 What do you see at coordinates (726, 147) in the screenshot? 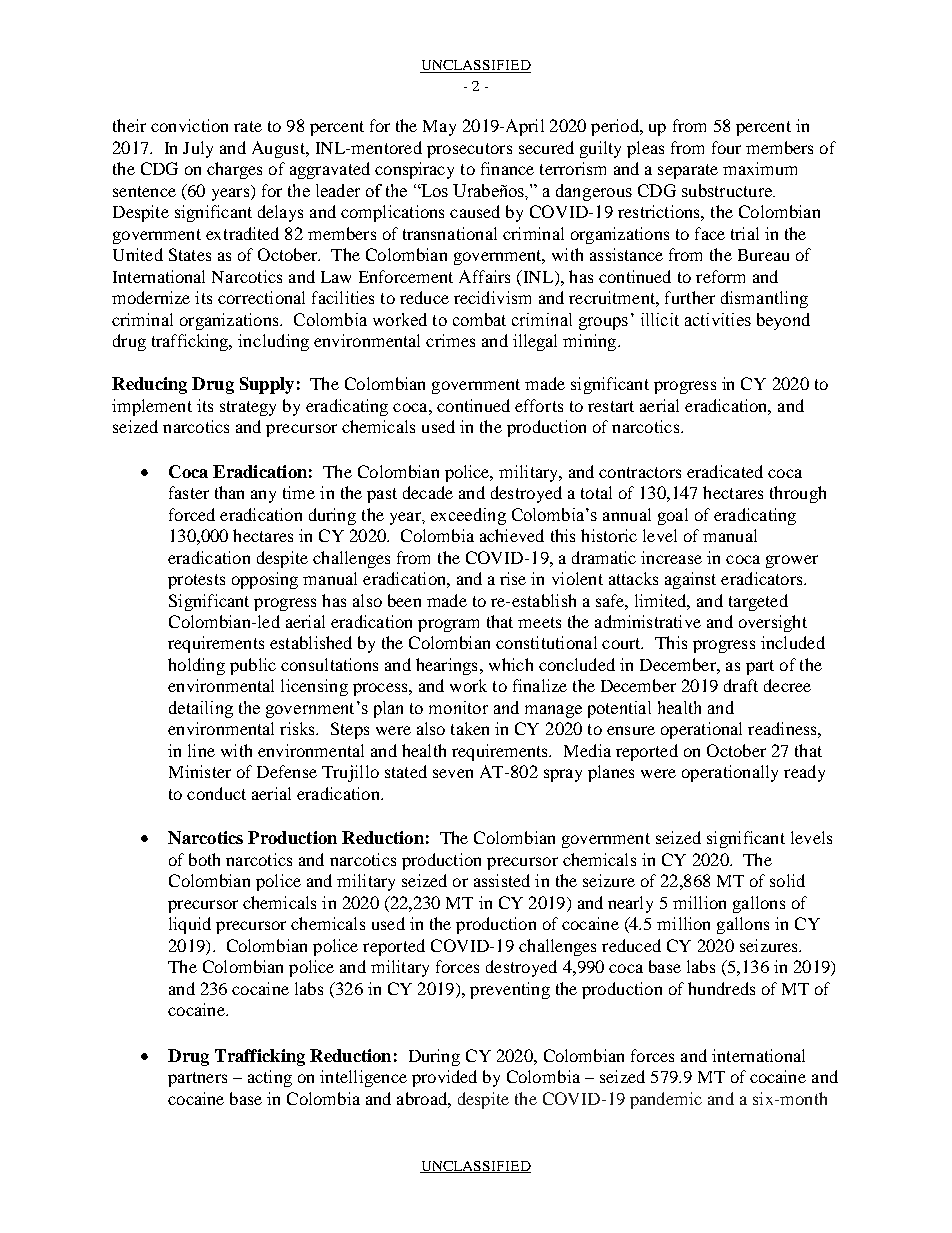
I see `four` at bounding box center [726, 147].
